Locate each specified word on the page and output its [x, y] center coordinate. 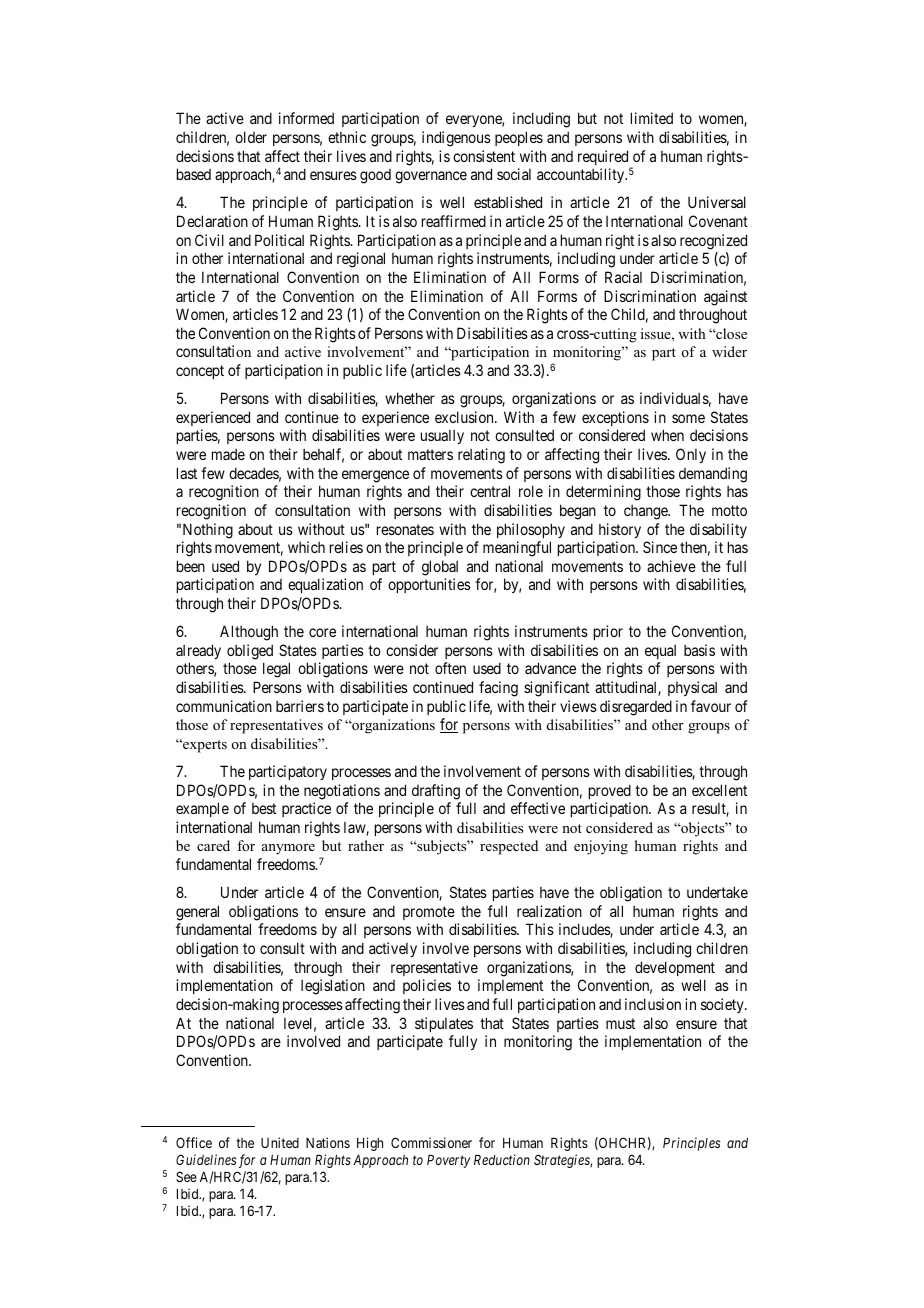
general [197, 913]
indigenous [456, 139]
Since [660, 547]
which [306, 547]
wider [729, 351]
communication [224, 706]
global [440, 568]
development [675, 968]
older [251, 137]
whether [410, 398]
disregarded [636, 708]
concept [200, 372]
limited [652, 118]
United [280, 1142]
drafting [436, 792]
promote [429, 913]
